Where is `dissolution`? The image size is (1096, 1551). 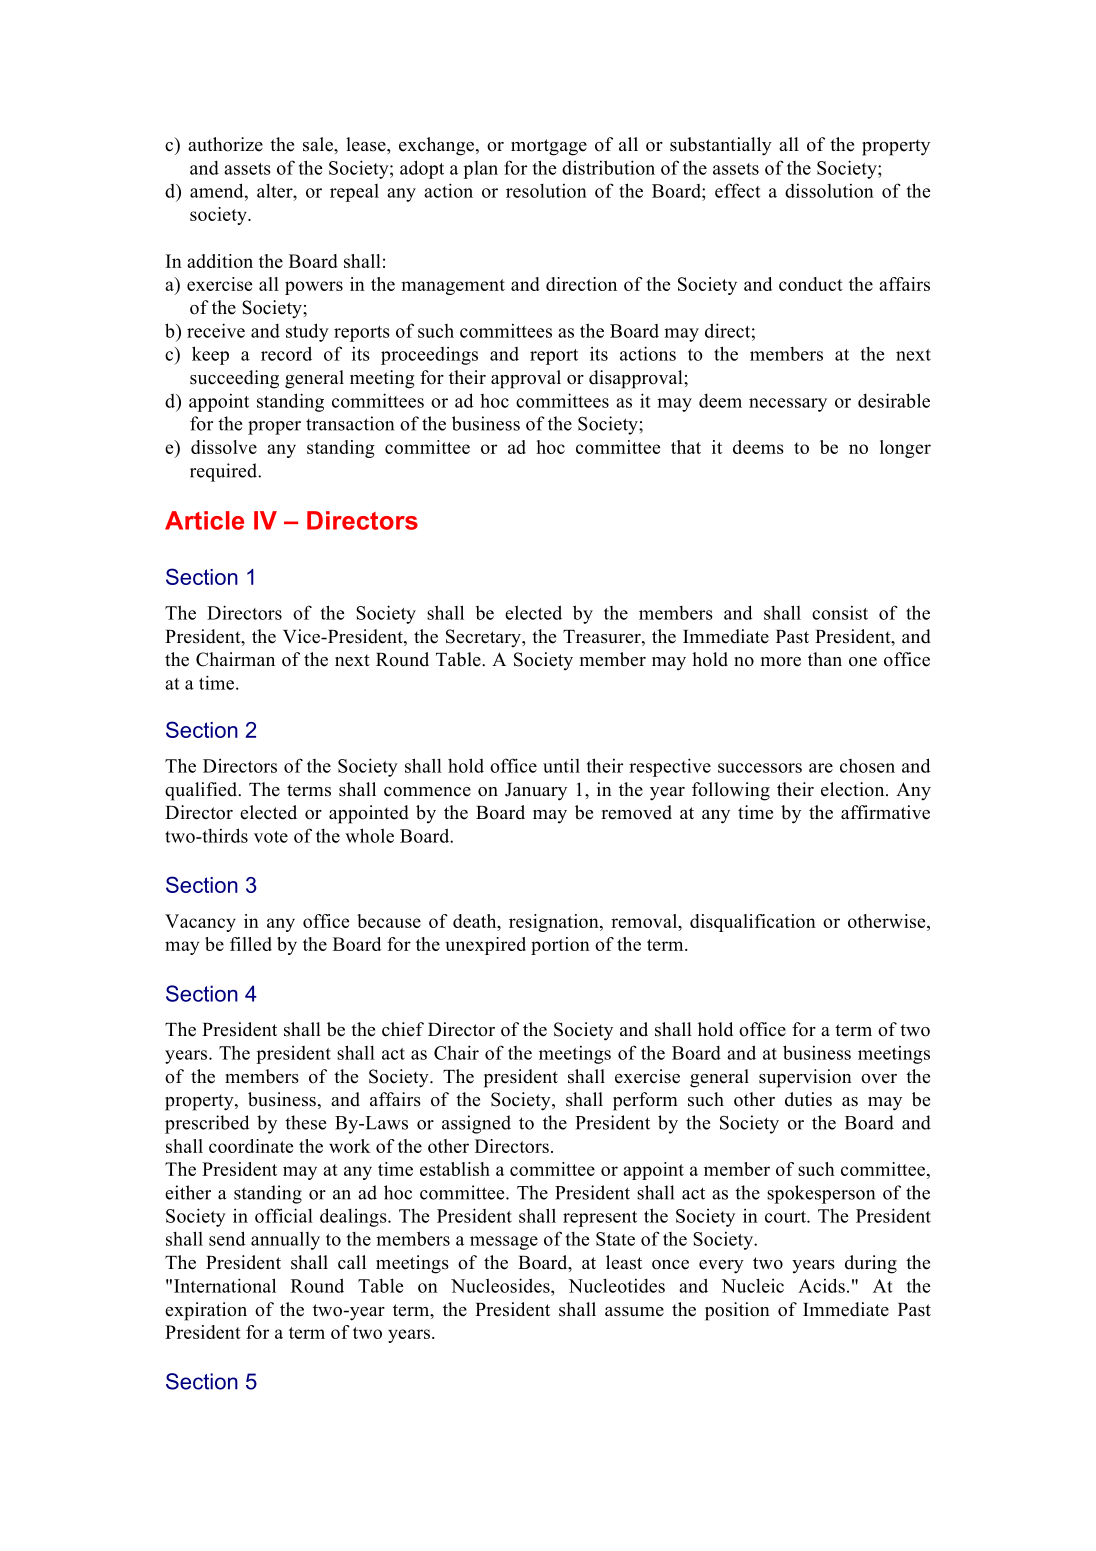
dissolution is located at coordinates (829, 191).
